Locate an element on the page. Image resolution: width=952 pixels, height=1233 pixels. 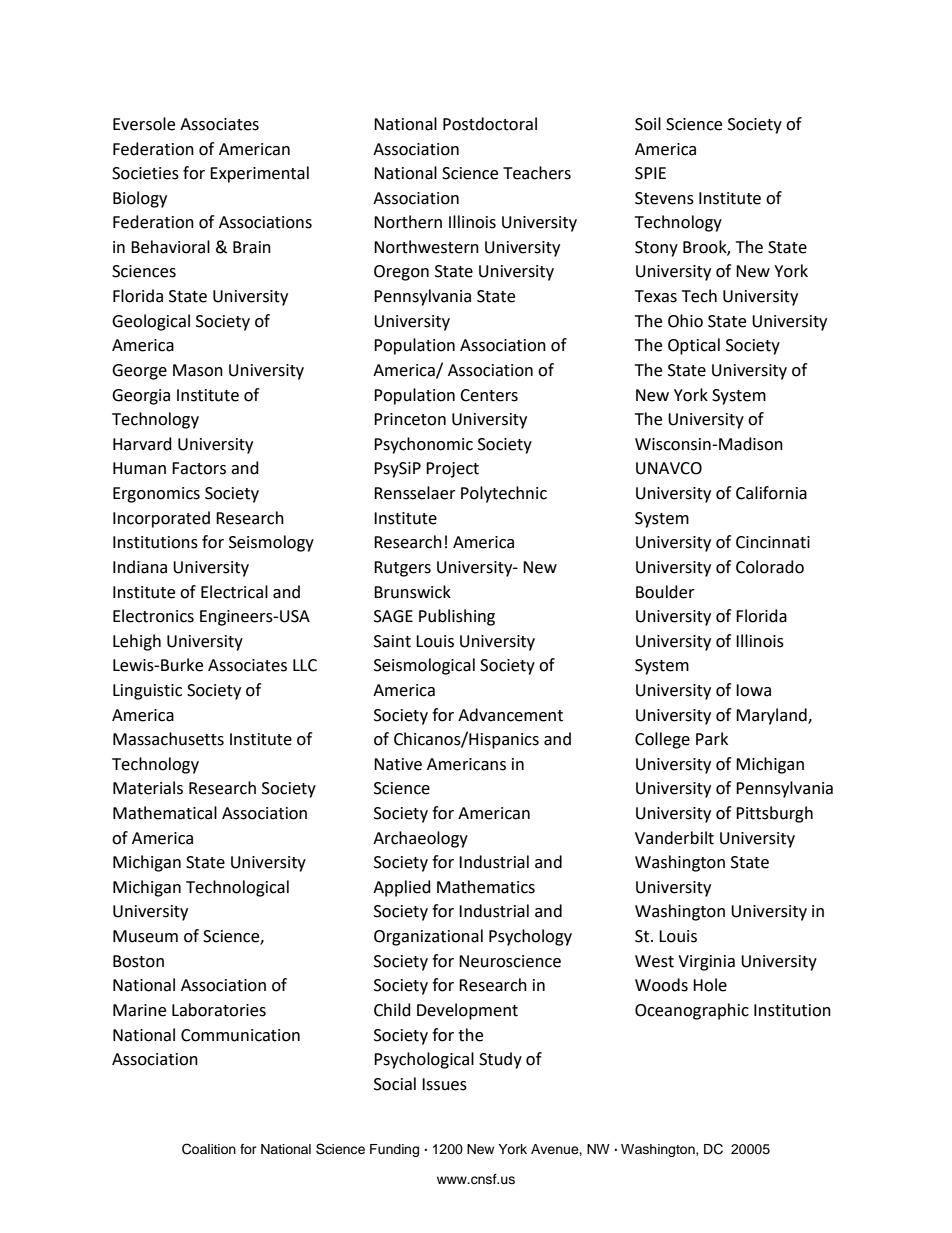
Archaeology is located at coordinates (420, 839).
